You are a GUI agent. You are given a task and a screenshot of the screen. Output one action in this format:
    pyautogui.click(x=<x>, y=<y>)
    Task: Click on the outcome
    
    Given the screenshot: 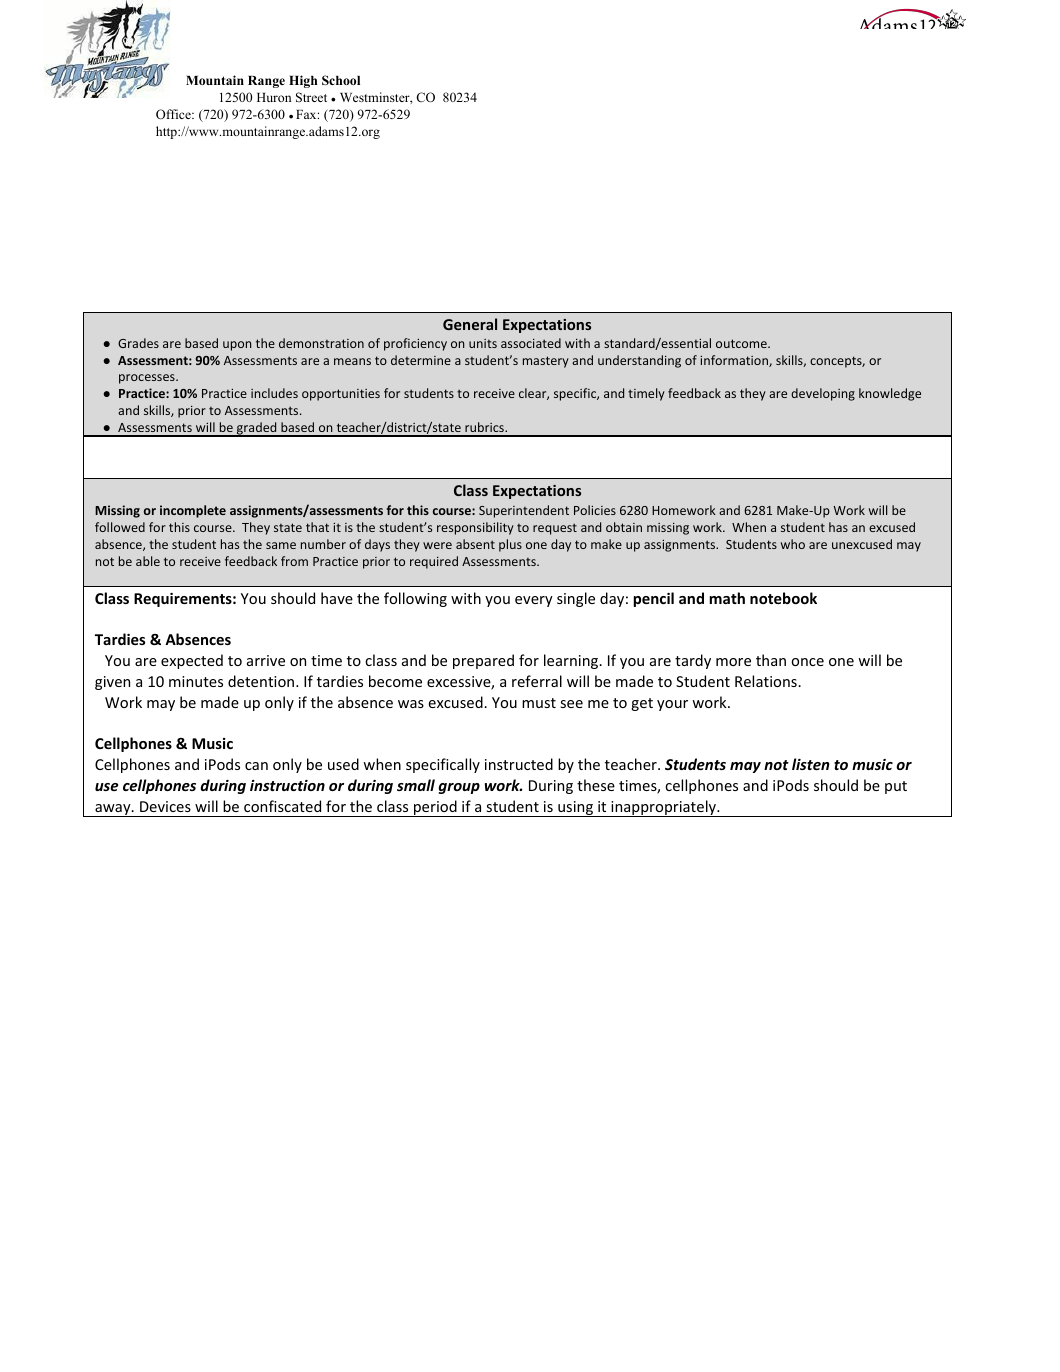 What is the action you would take?
    pyautogui.click(x=742, y=343)
